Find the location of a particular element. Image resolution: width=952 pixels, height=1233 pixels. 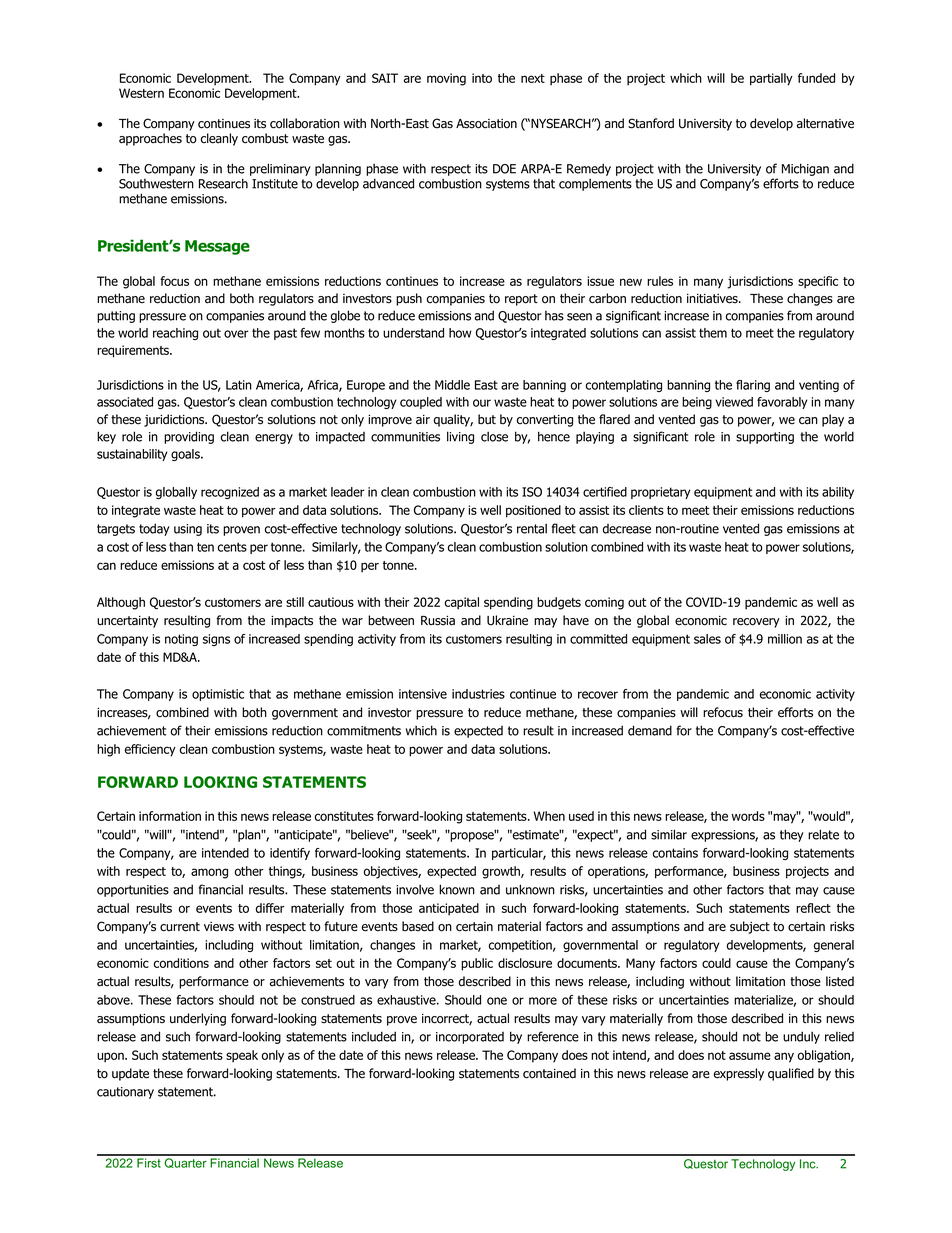

capital is located at coordinates (462, 603).
